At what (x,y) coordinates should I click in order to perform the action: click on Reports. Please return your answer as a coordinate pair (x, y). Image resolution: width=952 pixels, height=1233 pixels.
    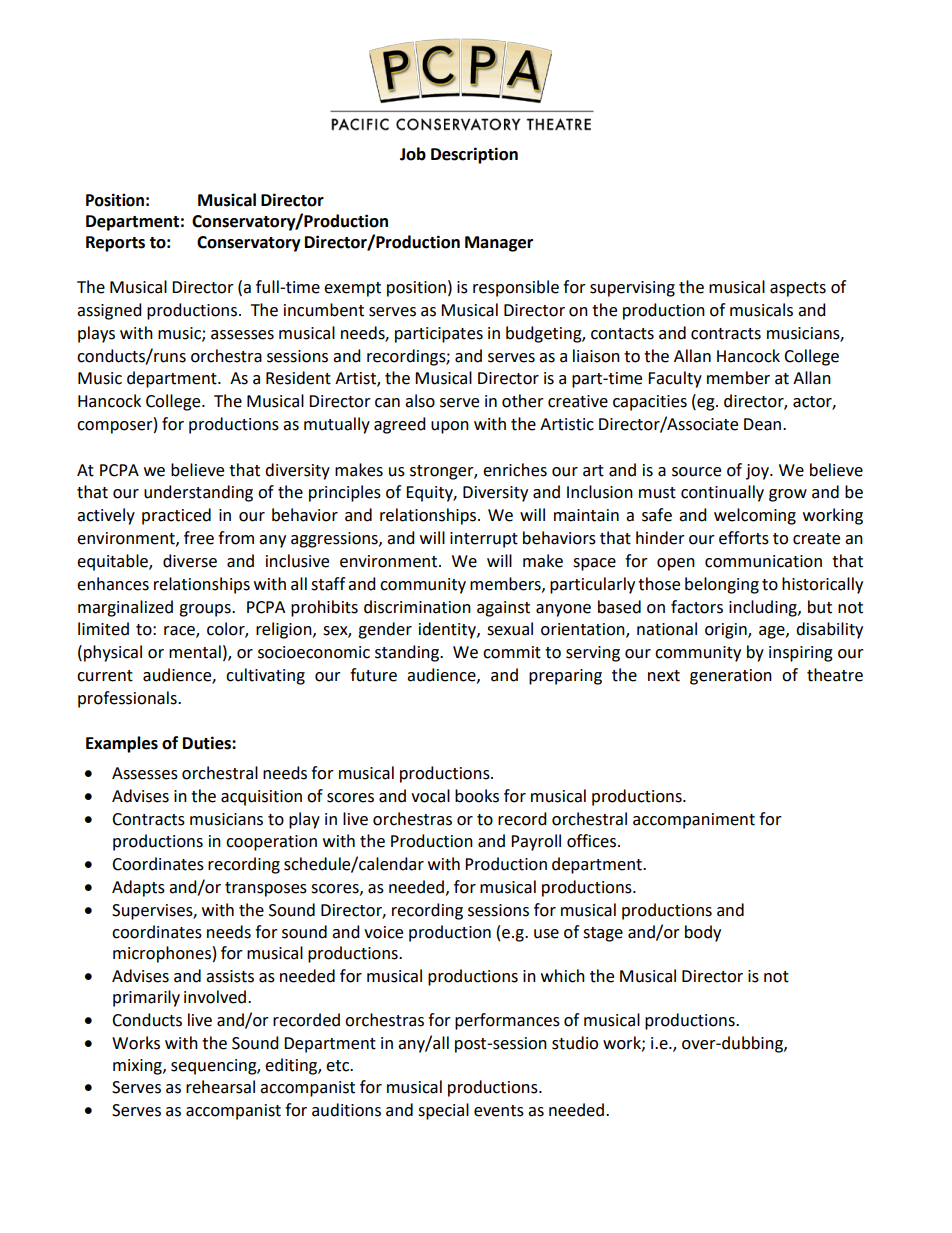
    Looking at the image, I should click on (115, 244).
